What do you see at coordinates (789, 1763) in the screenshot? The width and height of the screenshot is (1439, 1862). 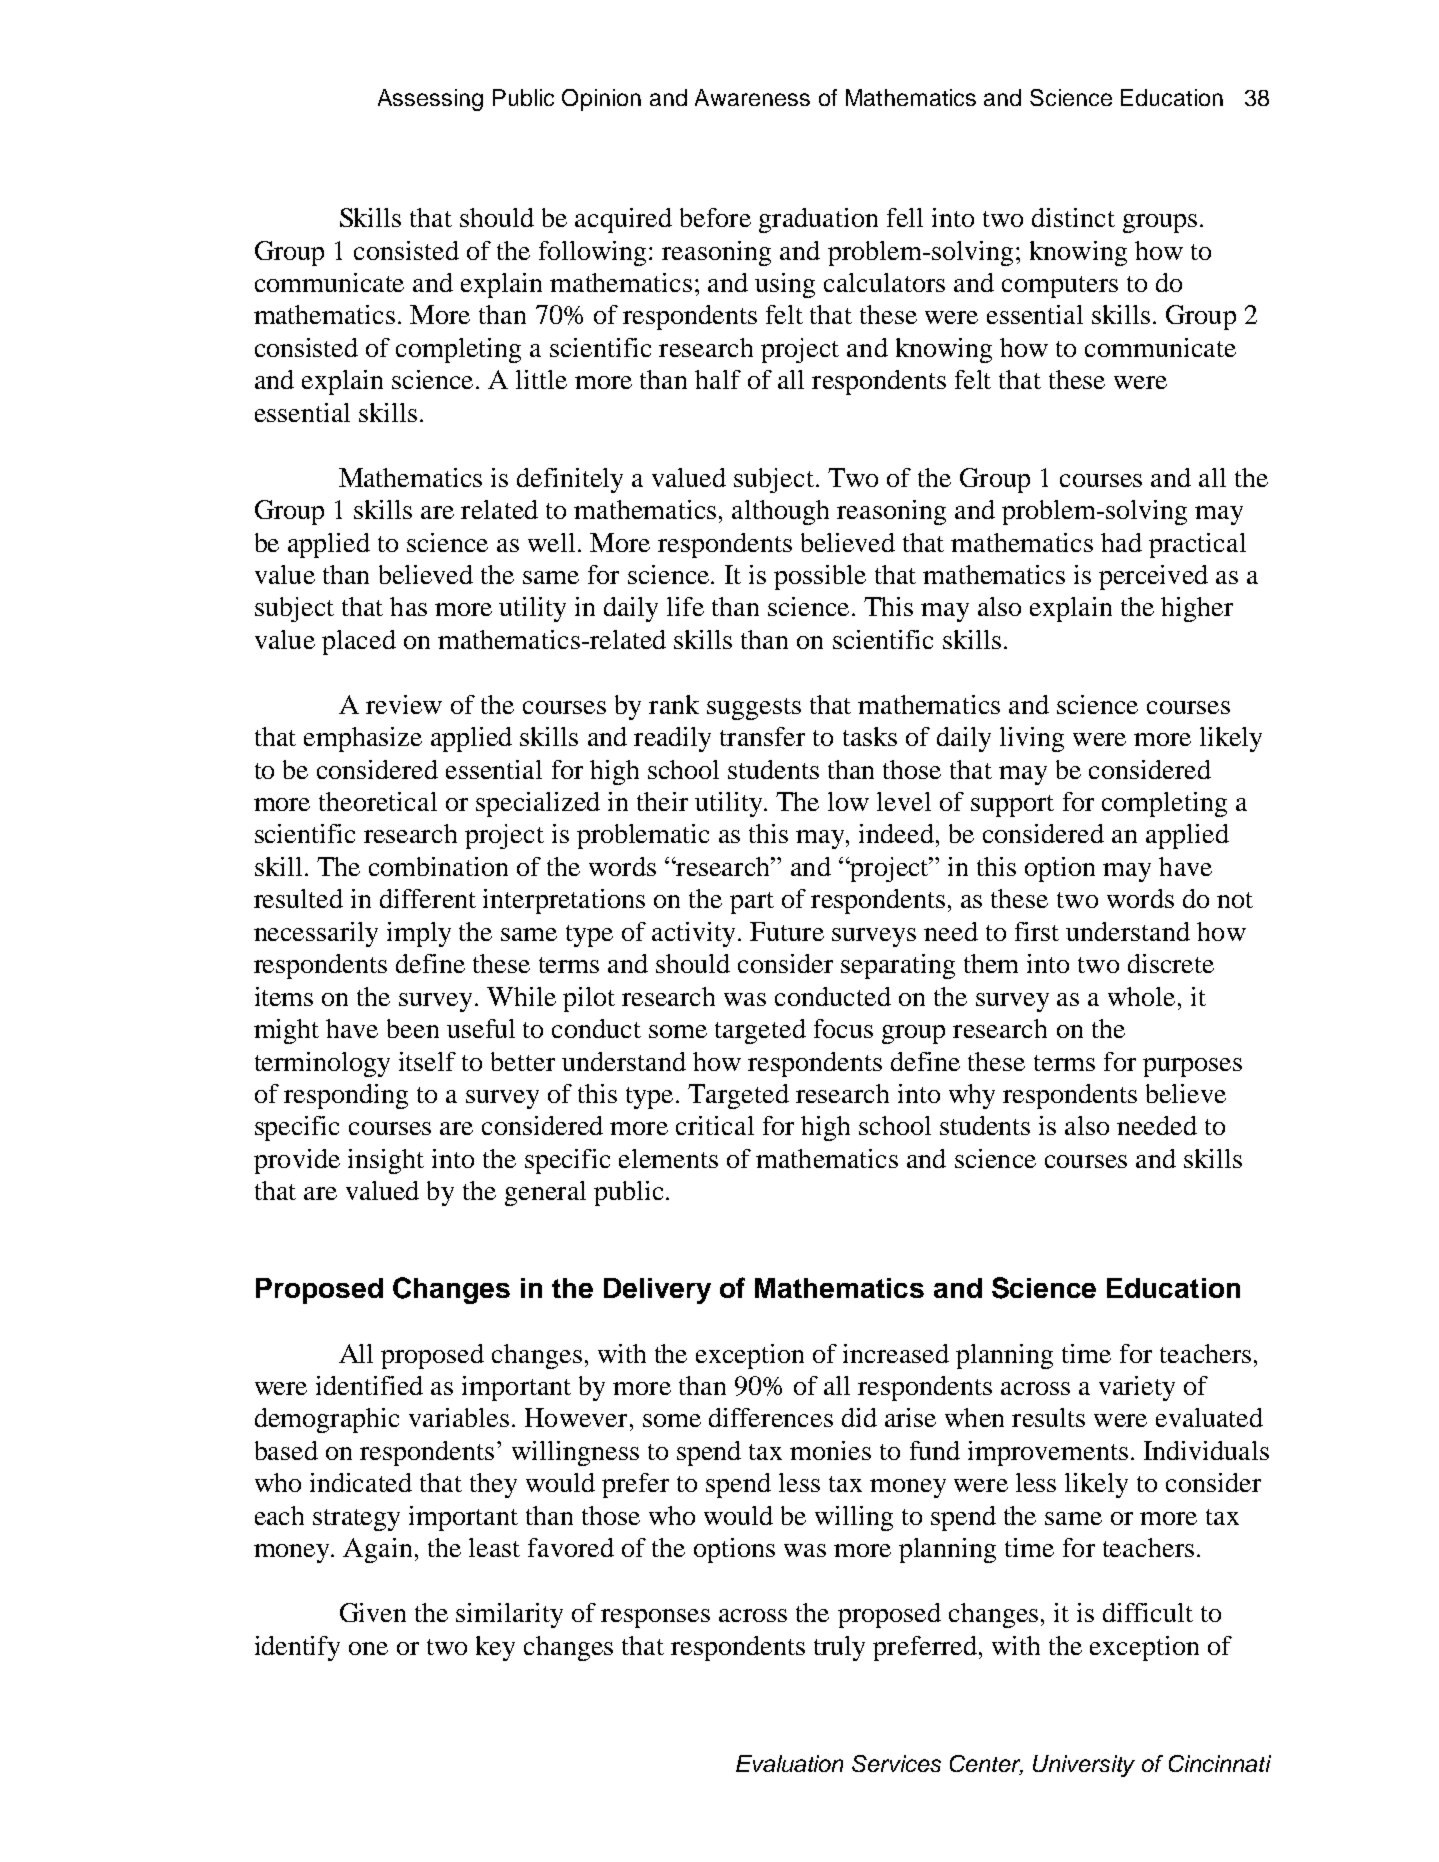 I see `Evaluation` at bounding box center [789, 1763].
